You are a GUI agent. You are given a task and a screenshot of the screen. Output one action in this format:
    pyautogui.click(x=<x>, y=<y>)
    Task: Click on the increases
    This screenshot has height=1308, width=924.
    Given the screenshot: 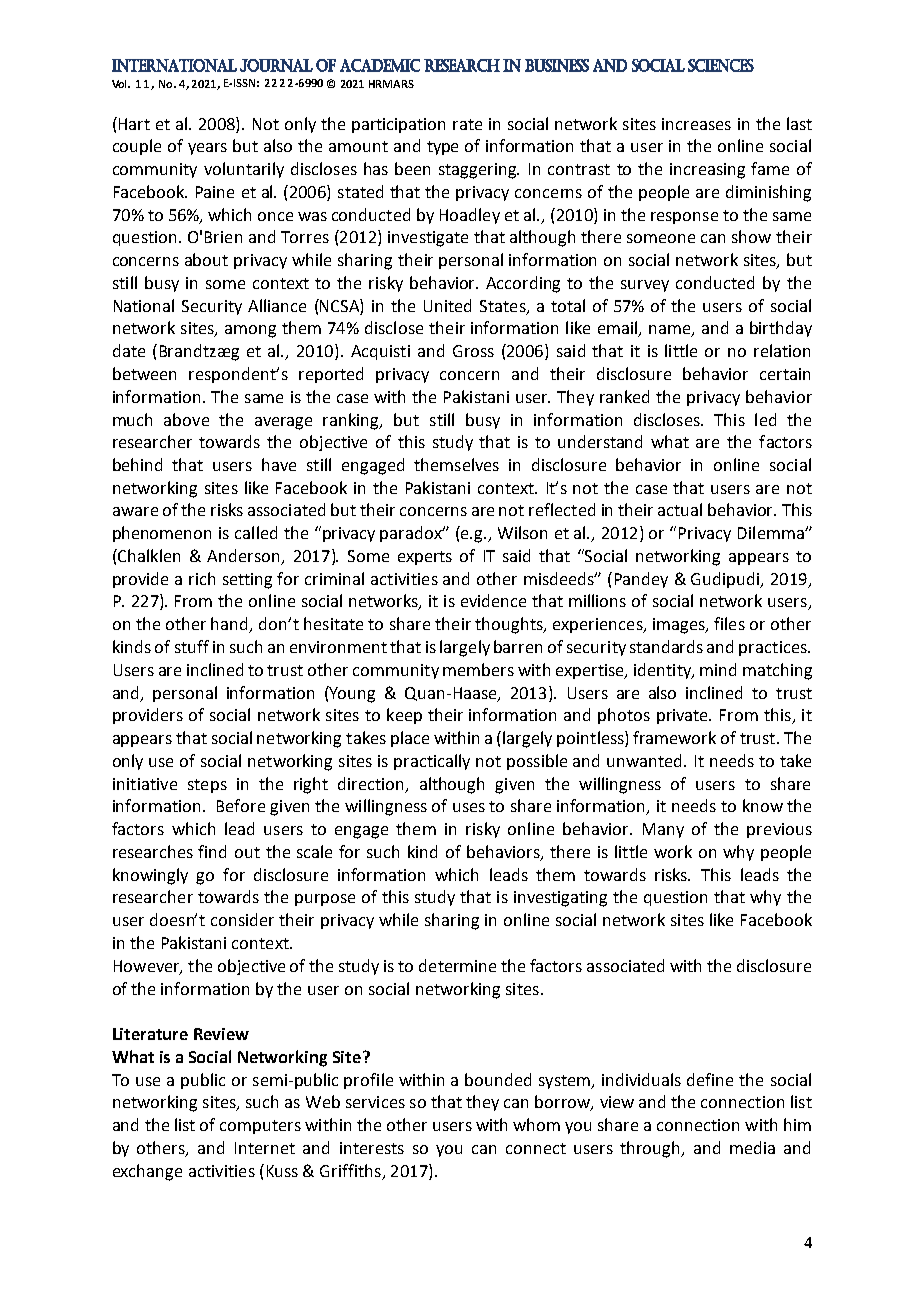 What is the action you would take?
    pyautogui.click(x=696, y=124)
